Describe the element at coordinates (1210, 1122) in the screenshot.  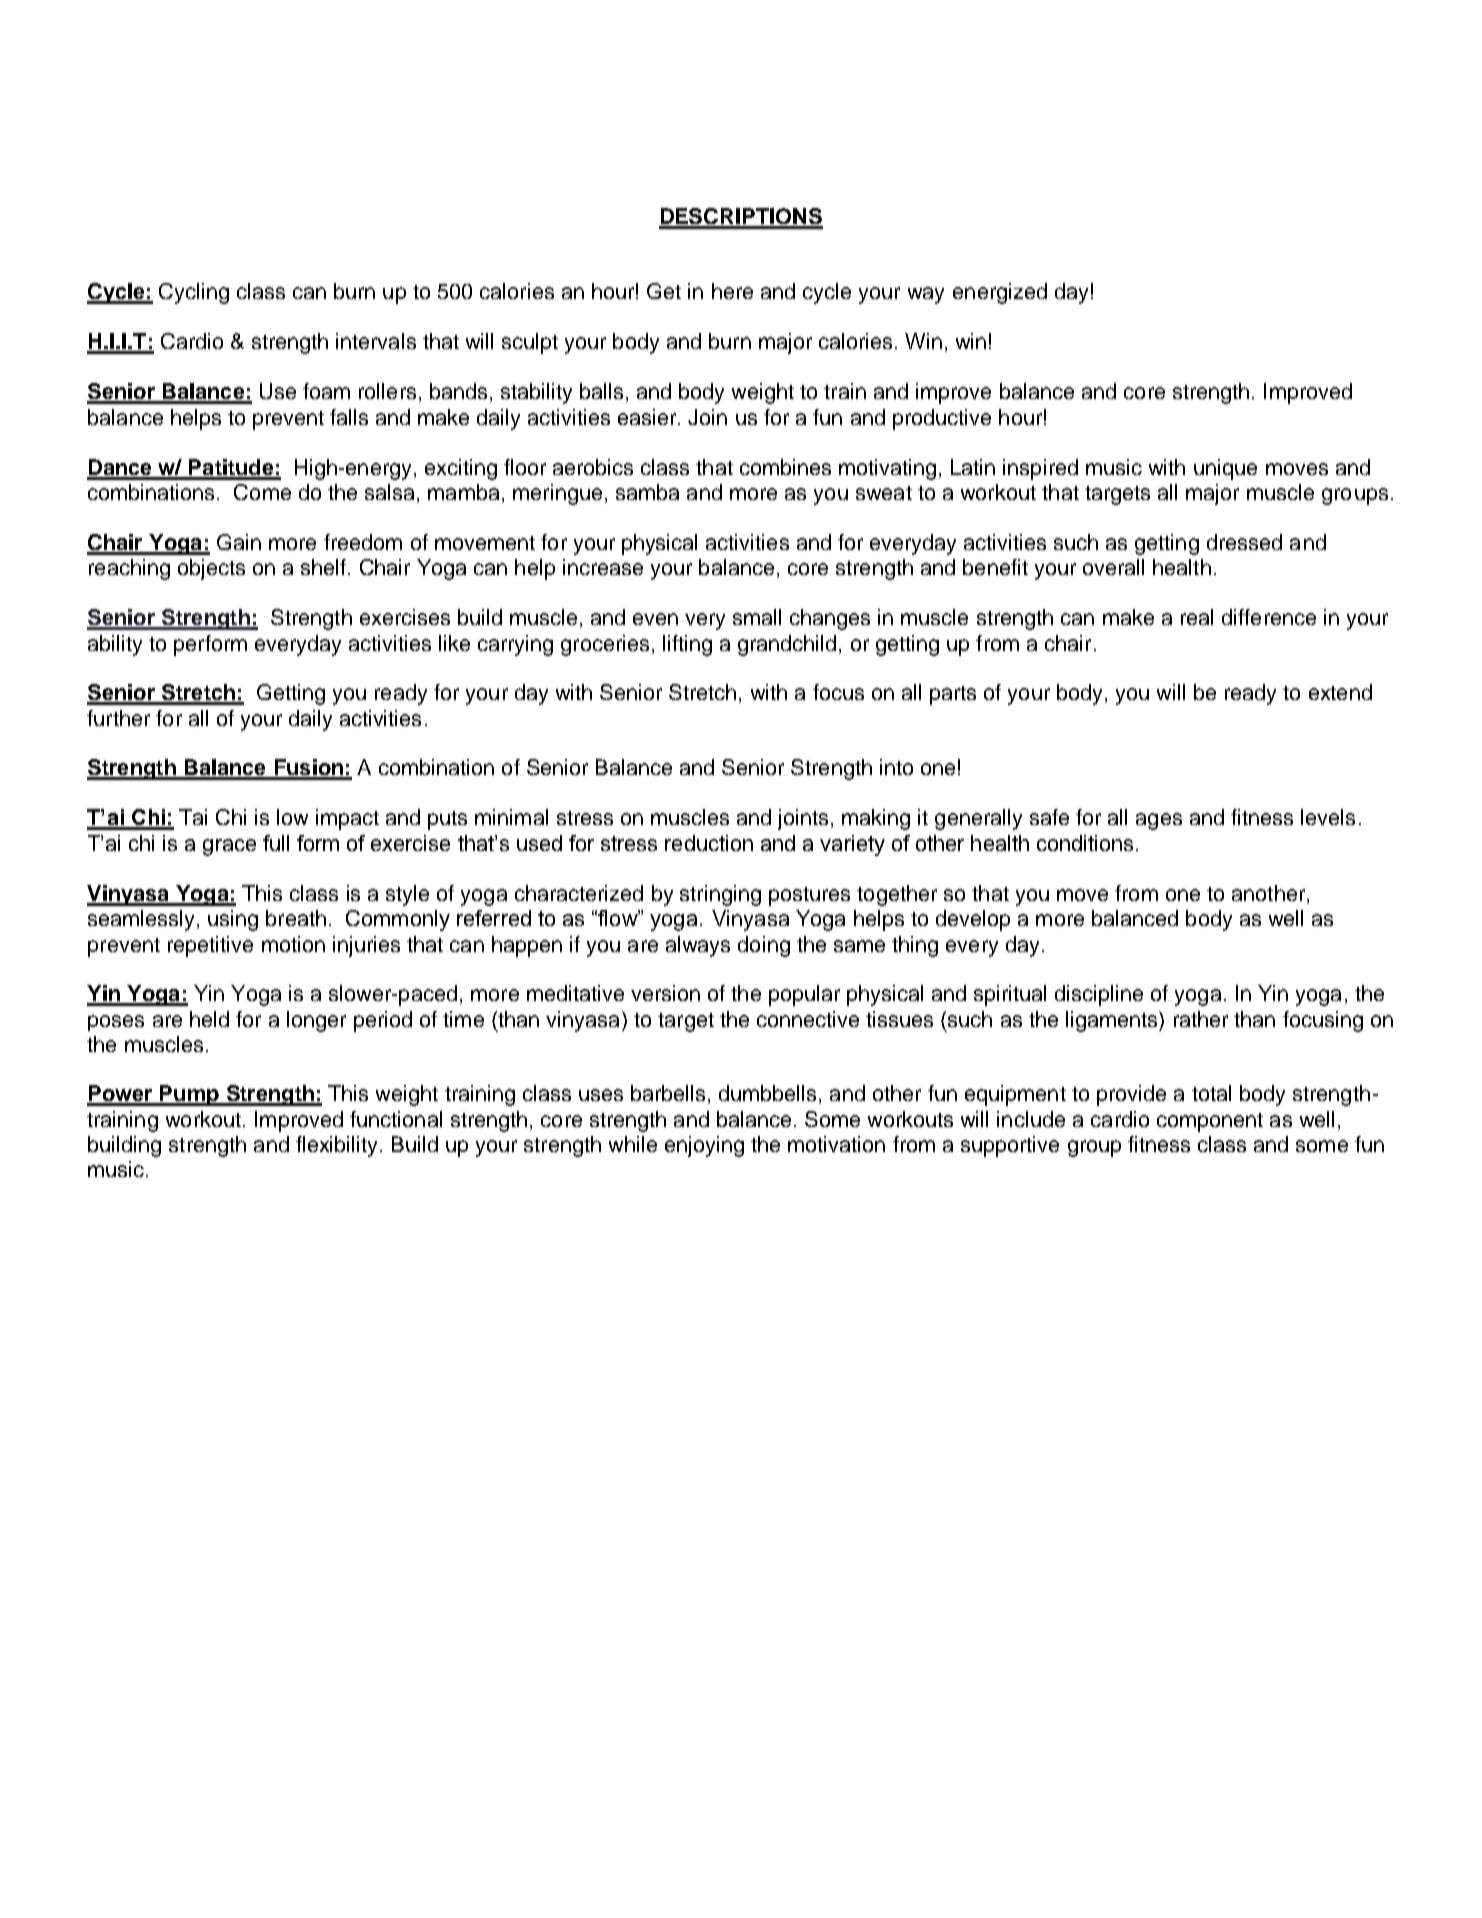
I see `component` at that location.
